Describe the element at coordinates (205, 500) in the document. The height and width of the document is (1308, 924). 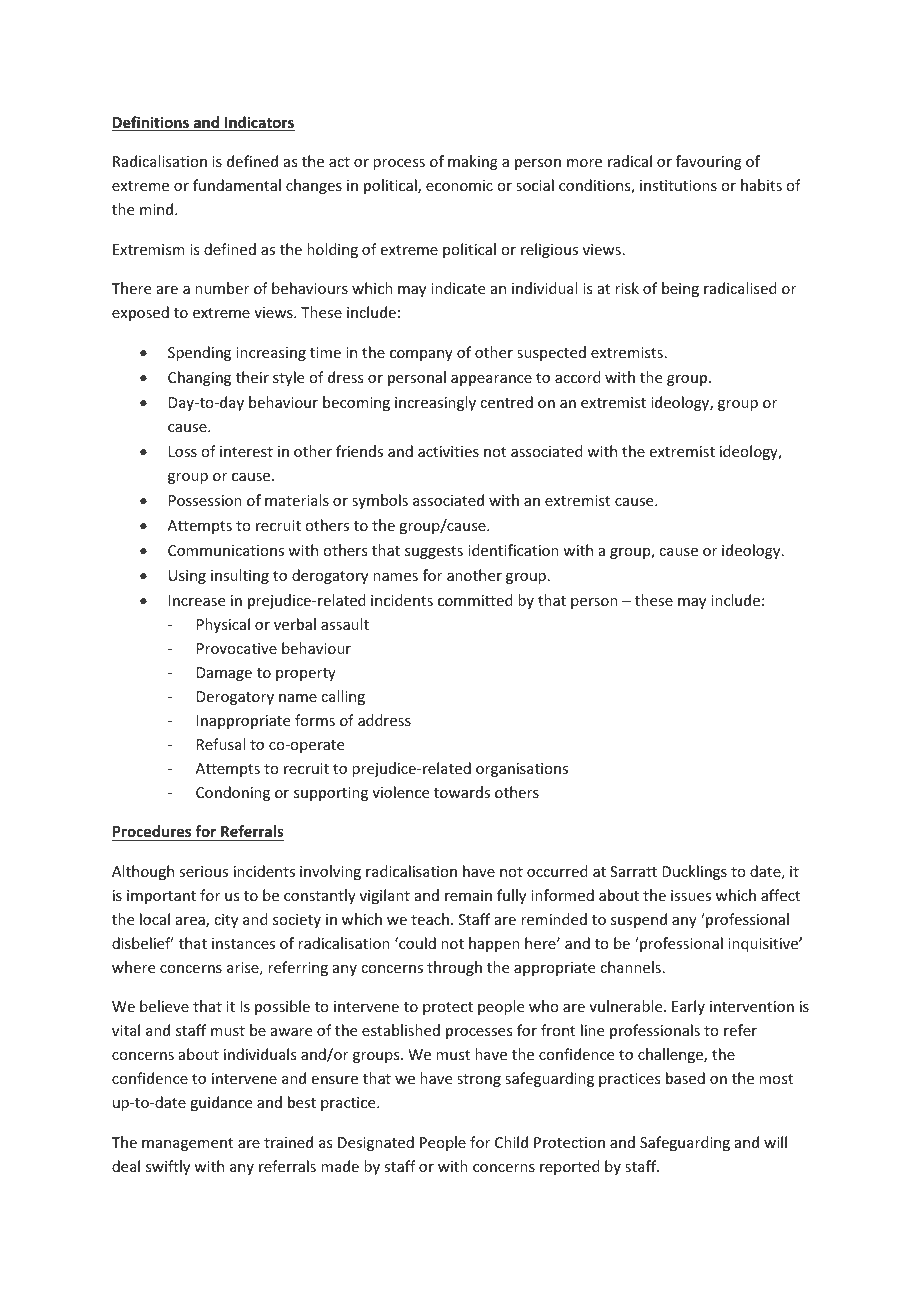
I see `Possession` at that location.
